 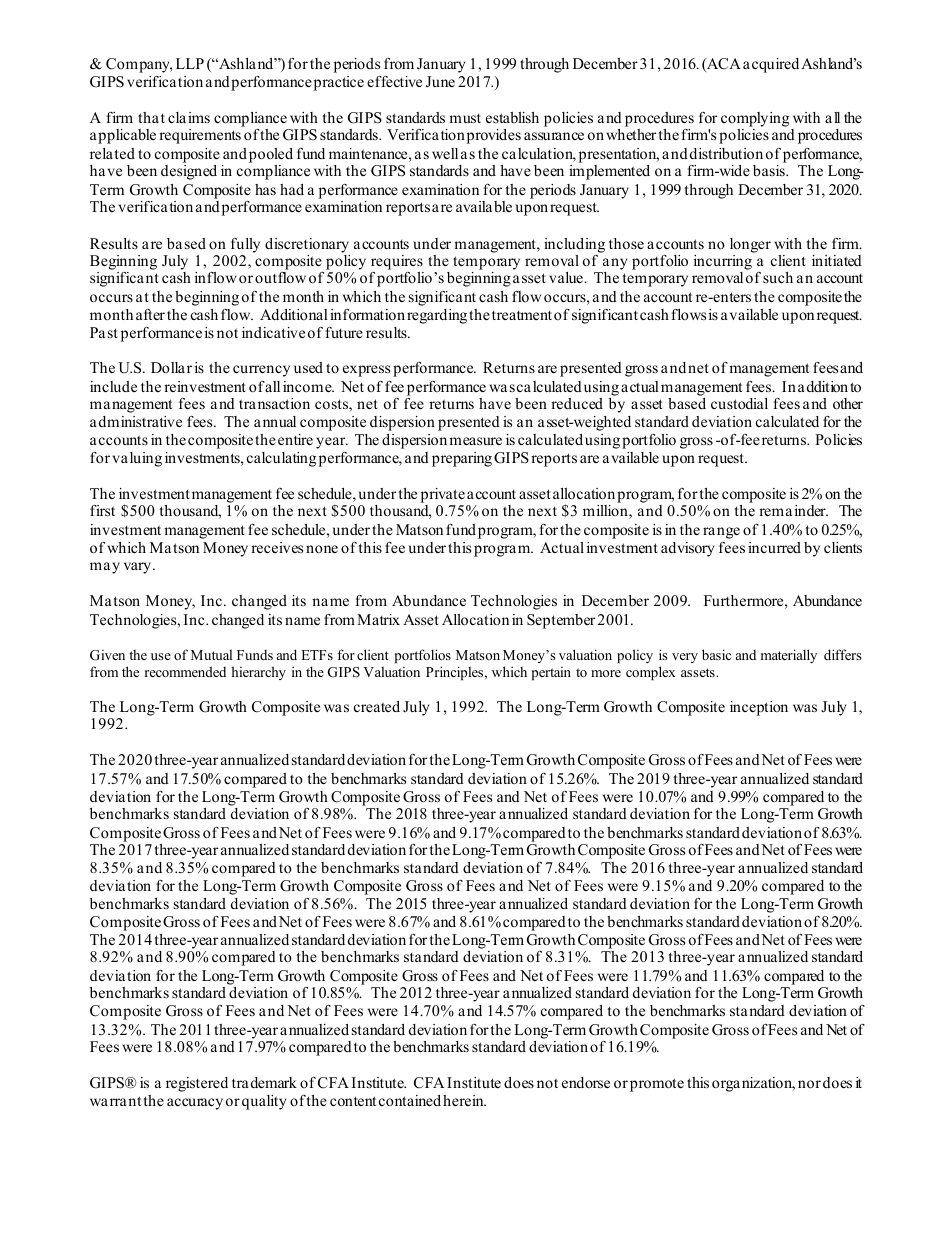 I want to click on incurred, so click(x=774, y=547).
